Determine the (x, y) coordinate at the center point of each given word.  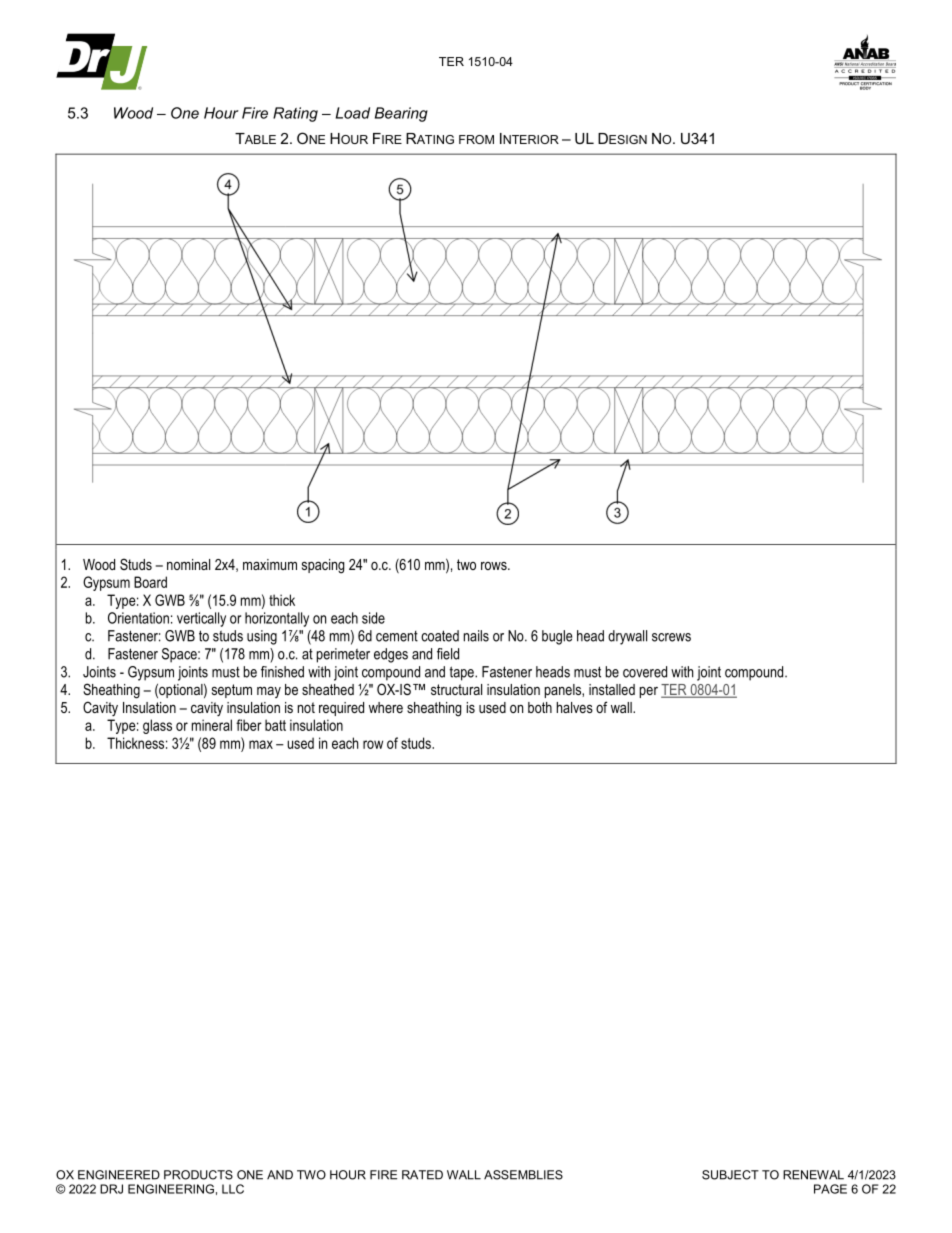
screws (671, 637)
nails (476, 636)
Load (353, 113)
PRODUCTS (198, 1175)
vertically (201, 619)
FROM (476, 139)
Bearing (401, 114)
